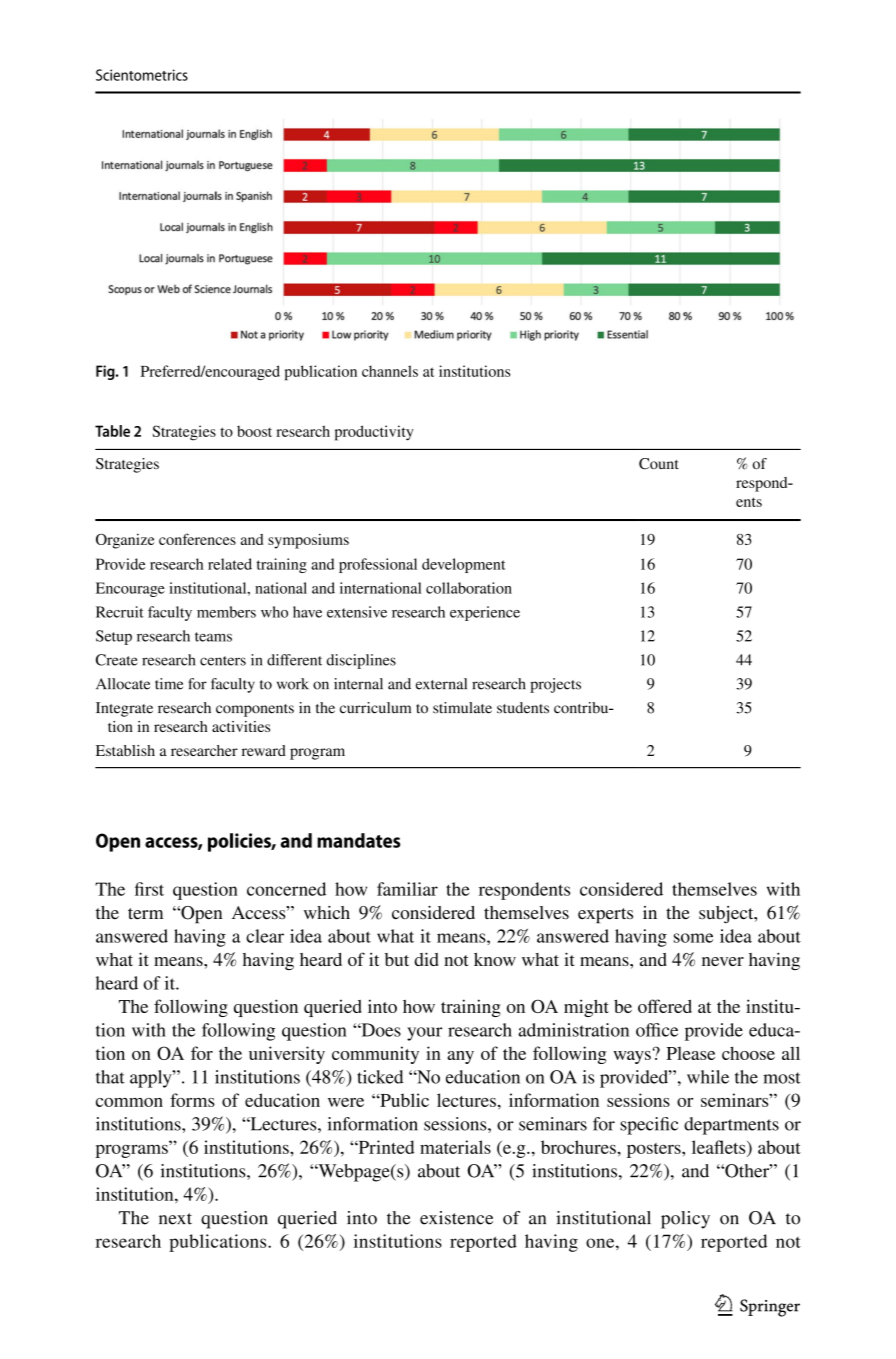 The width and height of the image is (896, 1359). Describe the element at coordinates (462, 708) in the image. I see `stimulate` at that location.
